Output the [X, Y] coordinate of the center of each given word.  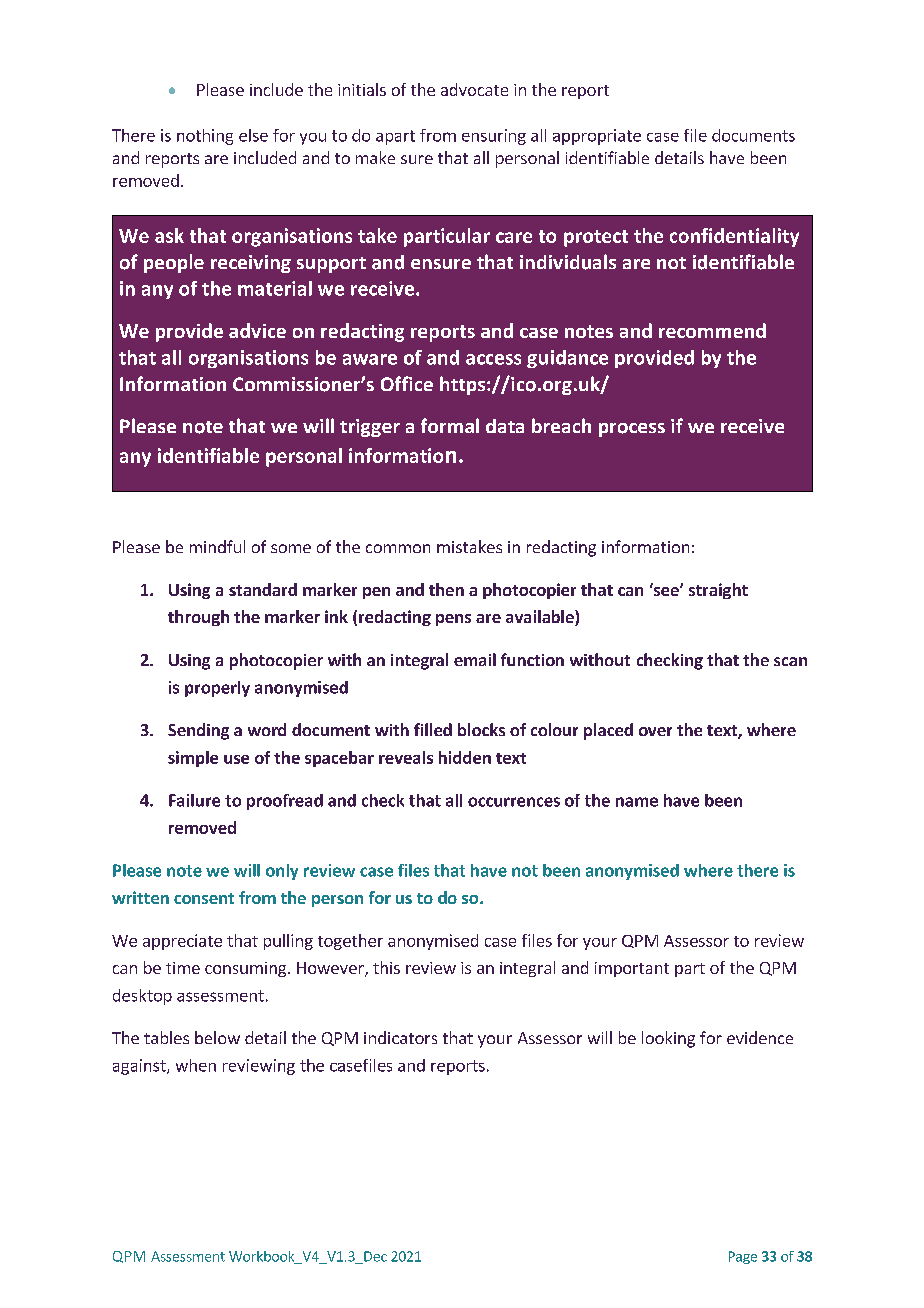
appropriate [597, 137]
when [196, 1065]
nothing [205, 137]
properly [217, 689]
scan [790, 661]
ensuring [494, 137]
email [475, 659]
